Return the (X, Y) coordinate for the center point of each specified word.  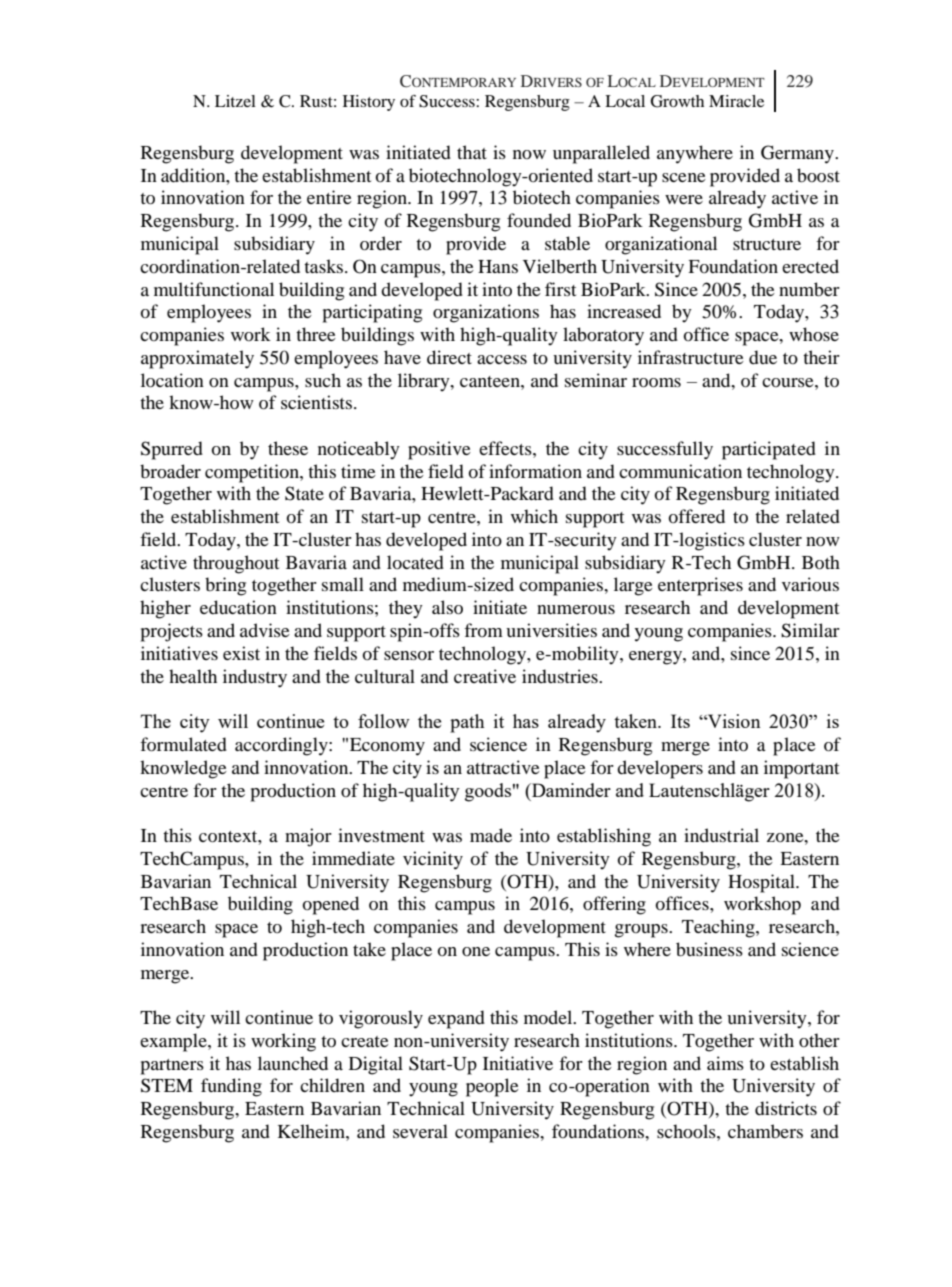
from (483, 630)
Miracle (736, 101)
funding (231, 1087)
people (492, 1087)
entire (329, 197)
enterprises (700, 586)
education (238, 607)
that (472, 152)
